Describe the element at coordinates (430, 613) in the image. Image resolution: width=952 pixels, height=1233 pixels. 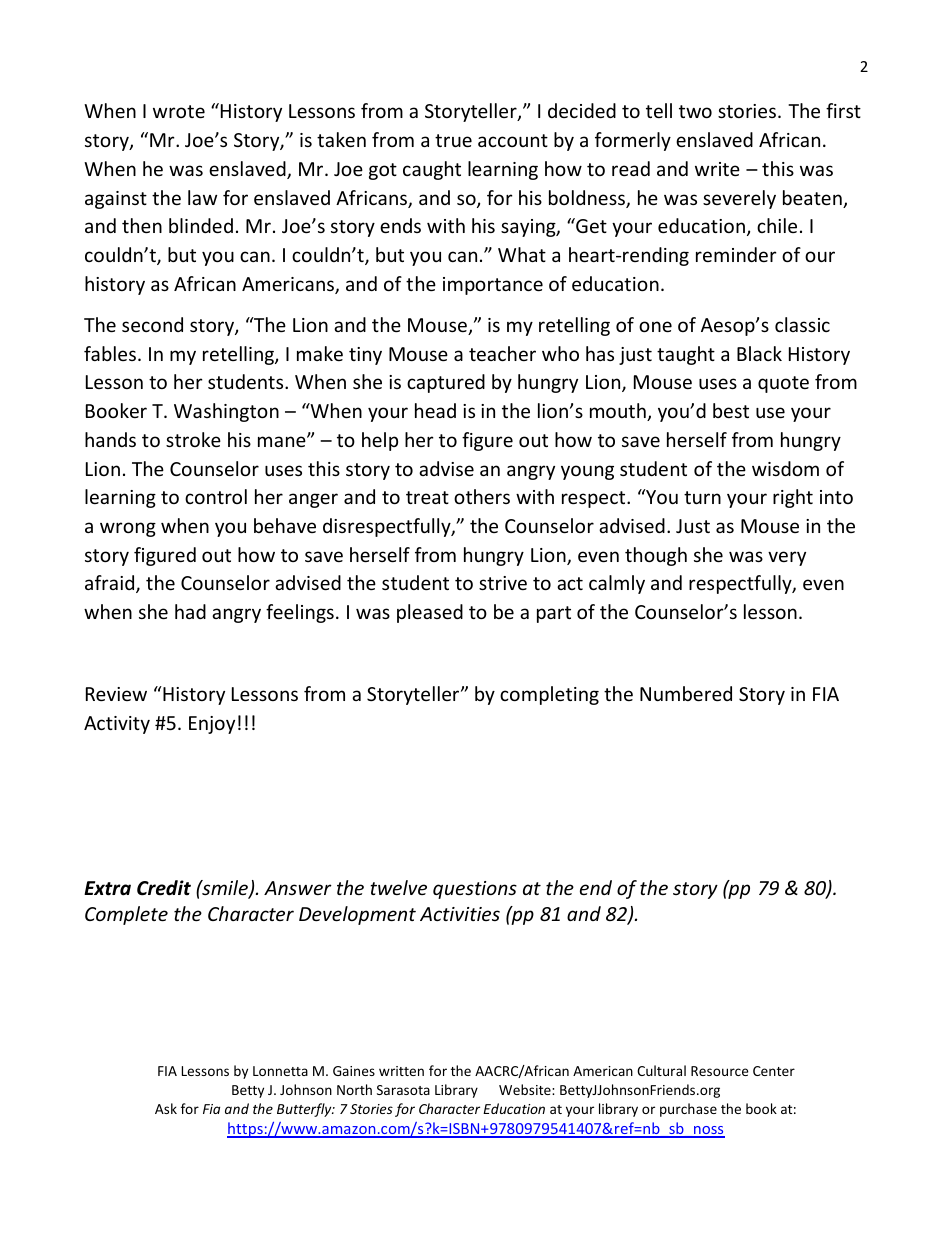
I see `pleased` at that location.
